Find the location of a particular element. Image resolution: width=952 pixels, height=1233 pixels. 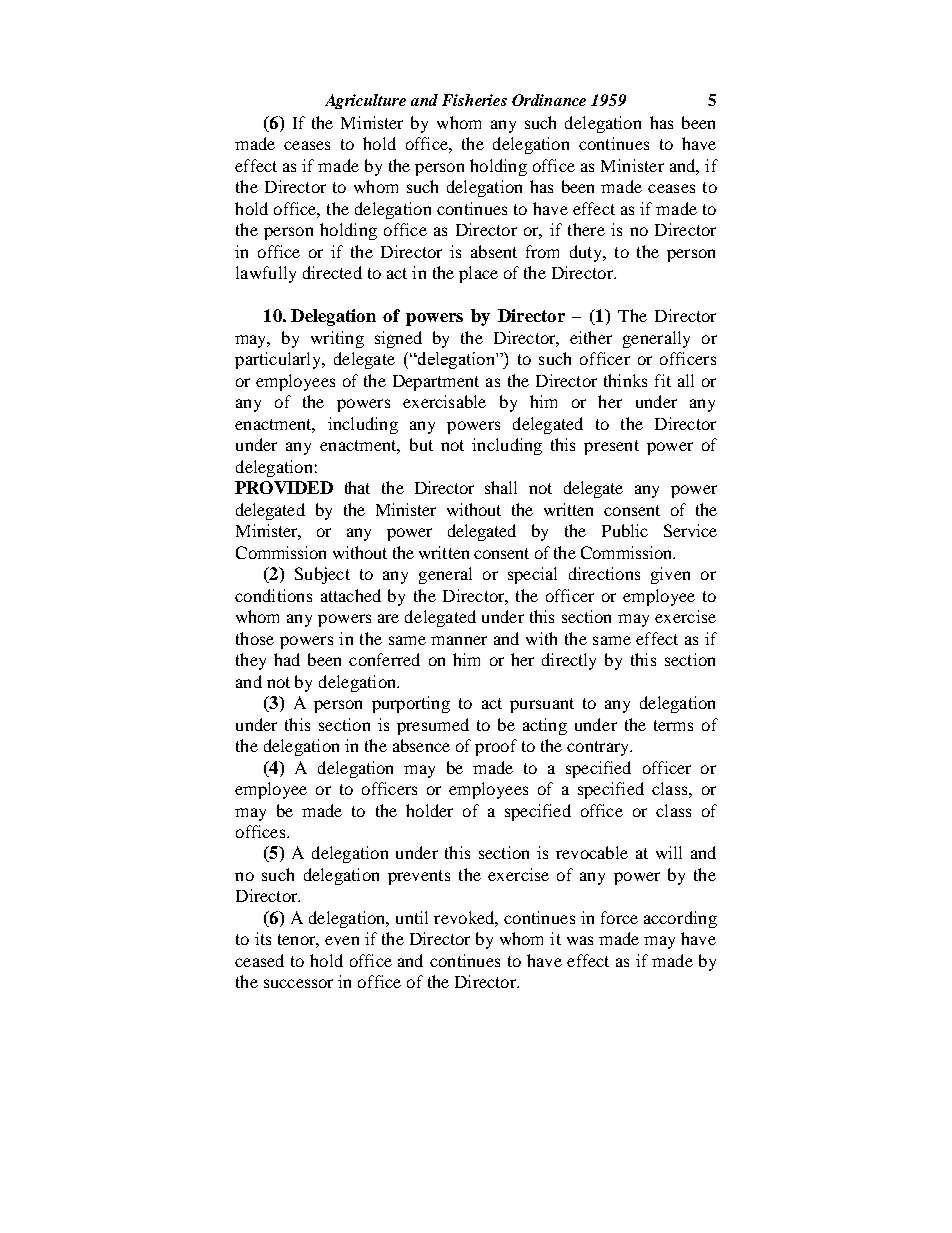

successor is located at coordinates (298, 983).
